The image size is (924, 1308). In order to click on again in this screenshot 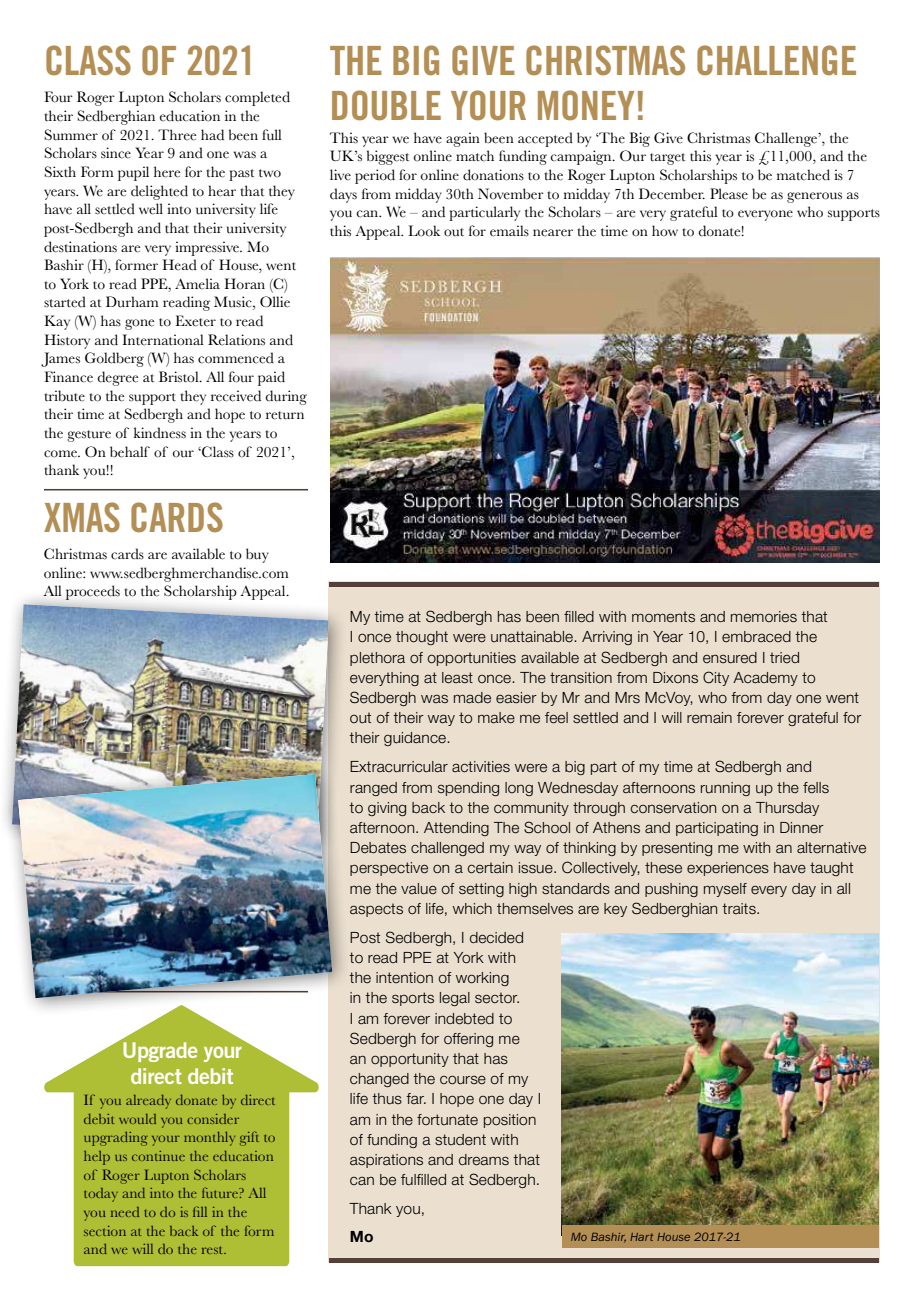, I will do `click(463, 139)`.
